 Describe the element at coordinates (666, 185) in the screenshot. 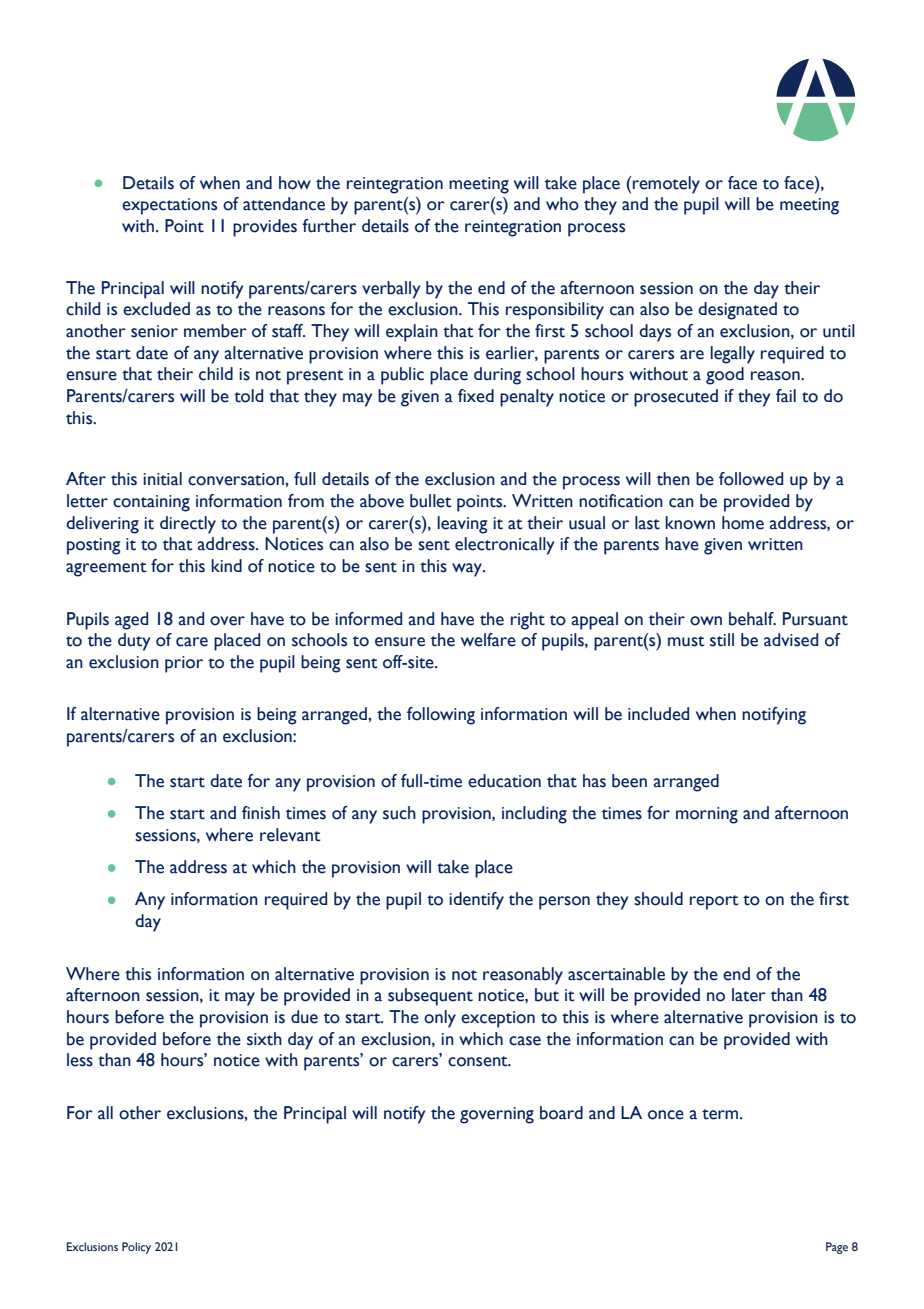

I see `remotely` at that location.
